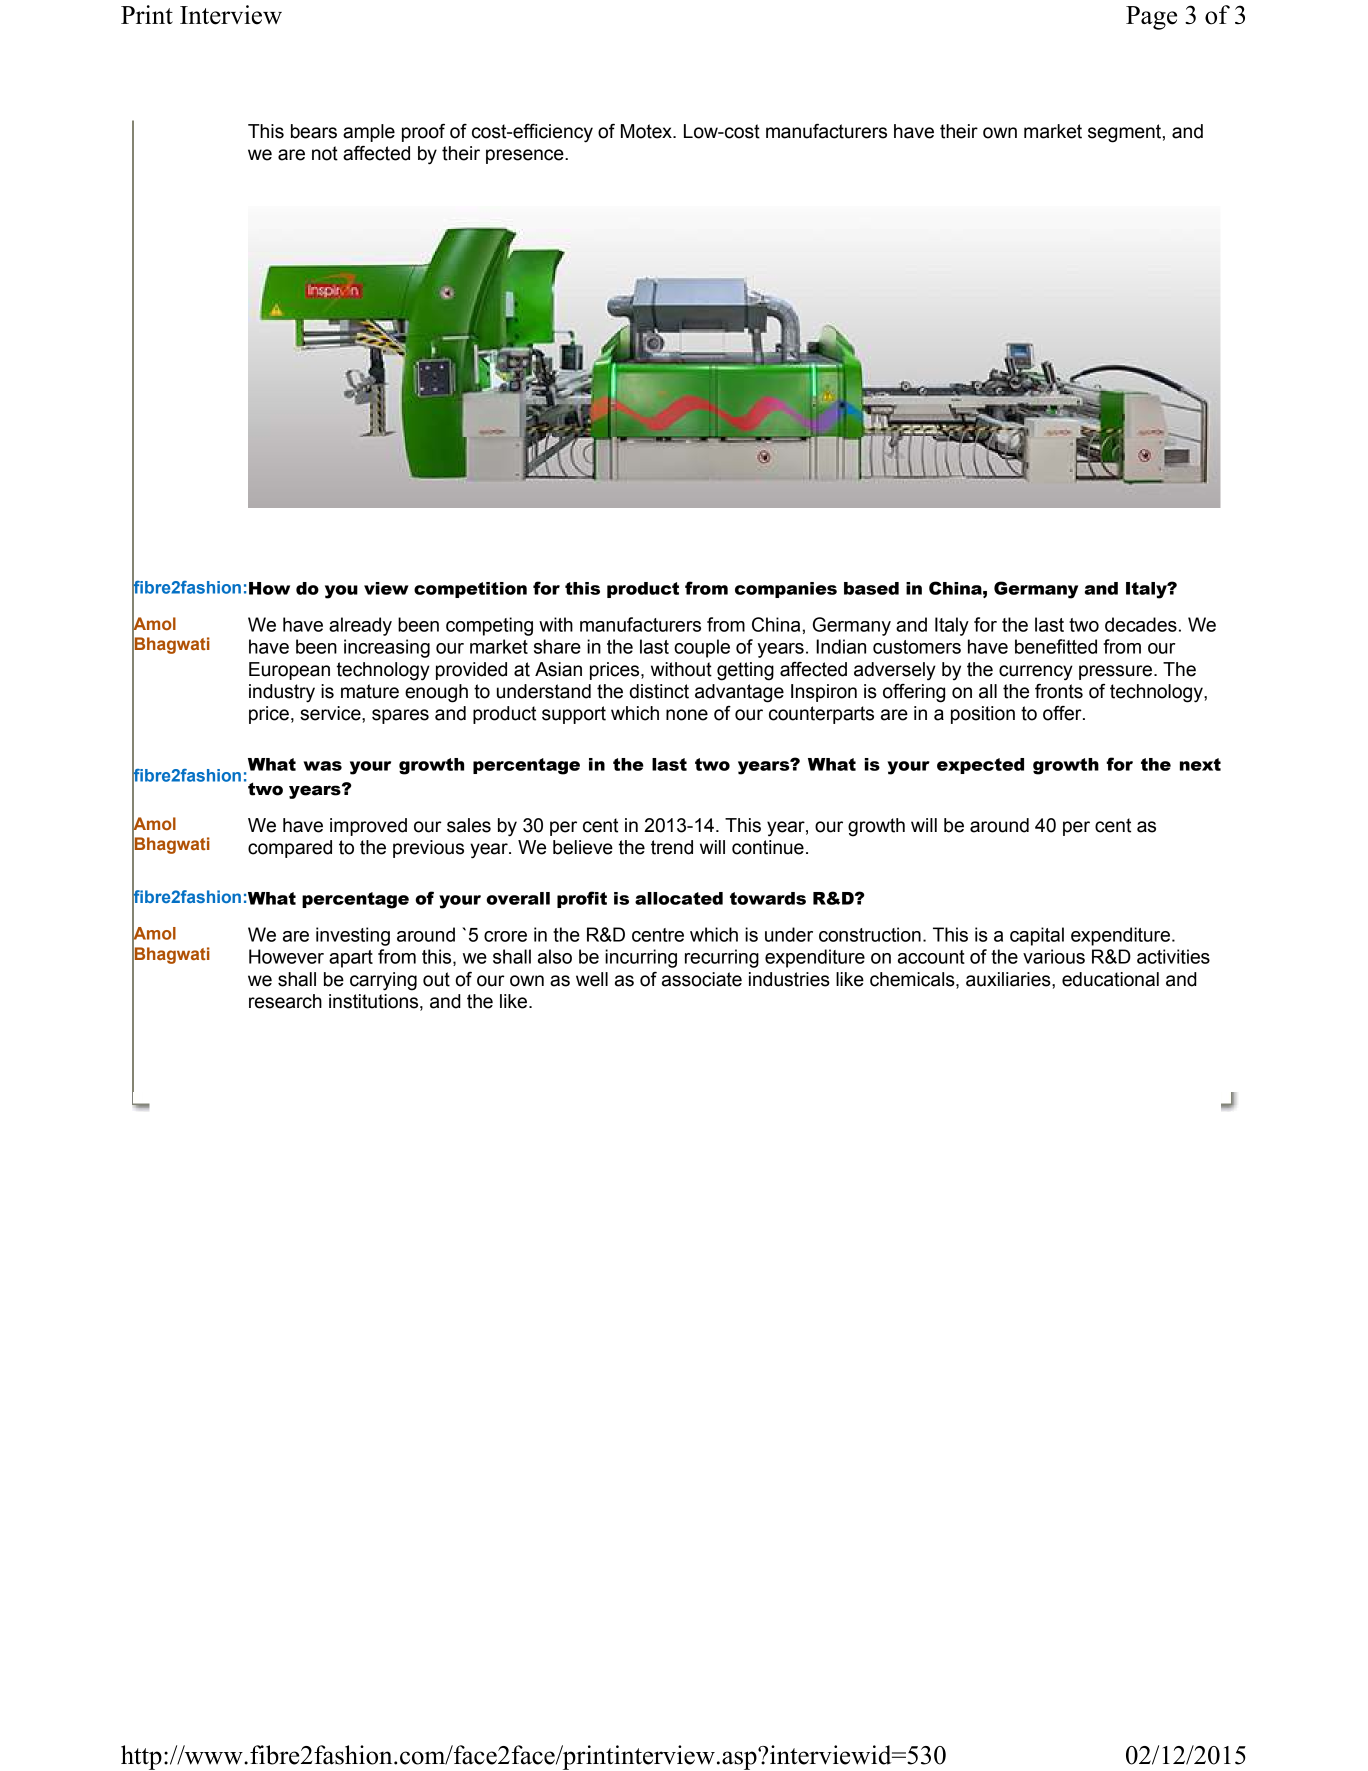 The image size is (1368, 1771). Describe the element at coordinates (369, 133) in the document. I see `ample` at that location.
